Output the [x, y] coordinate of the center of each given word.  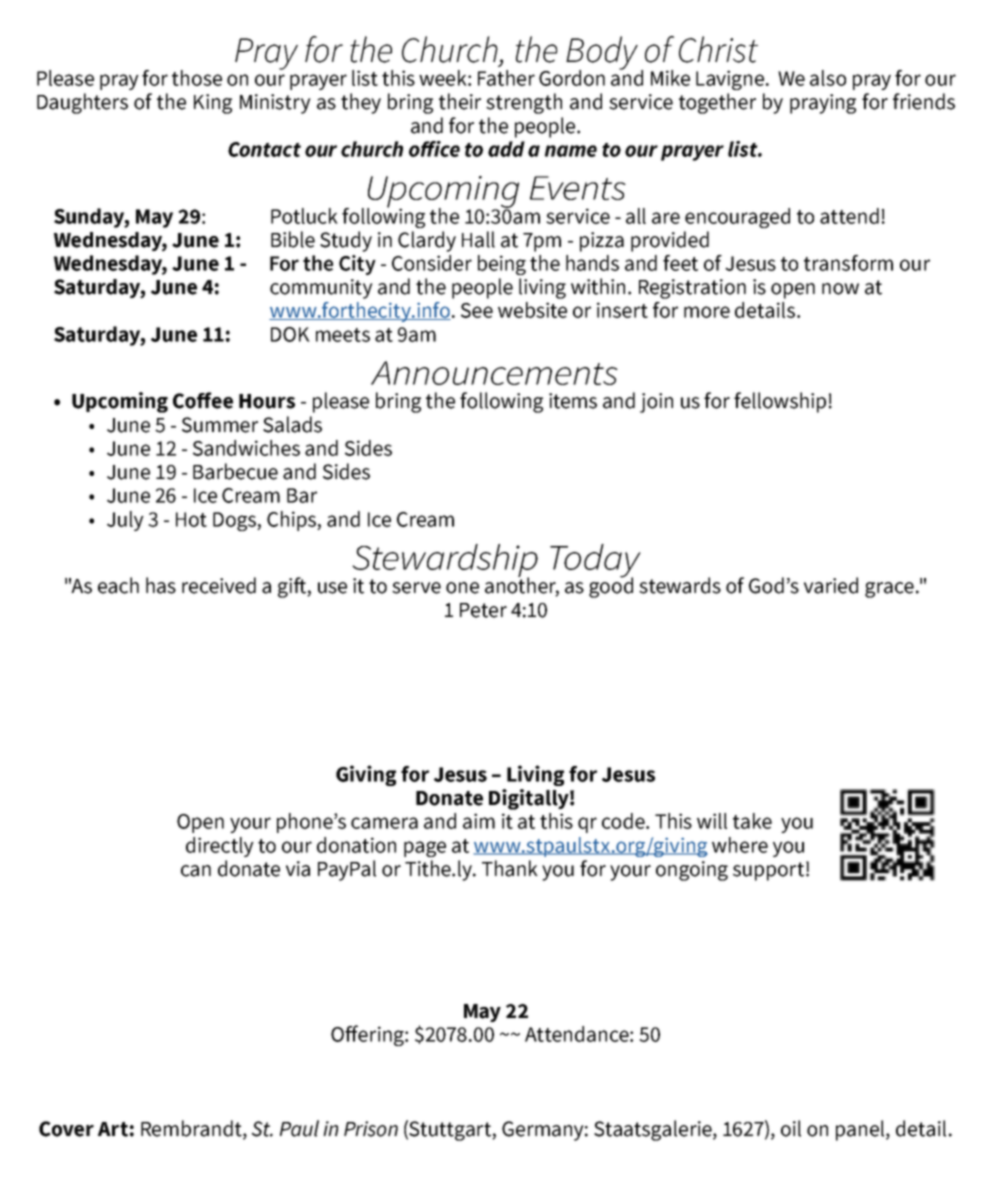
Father [506, 78]
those [197, 78]
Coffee [203, 400]
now [840, 289]
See [477, 310]
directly [220, 847]
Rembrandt [192, 1129]
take [752, 821]
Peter [483, 610]
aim [479, 821]
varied [831, 585]
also [828, 78]
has [161, 585]
